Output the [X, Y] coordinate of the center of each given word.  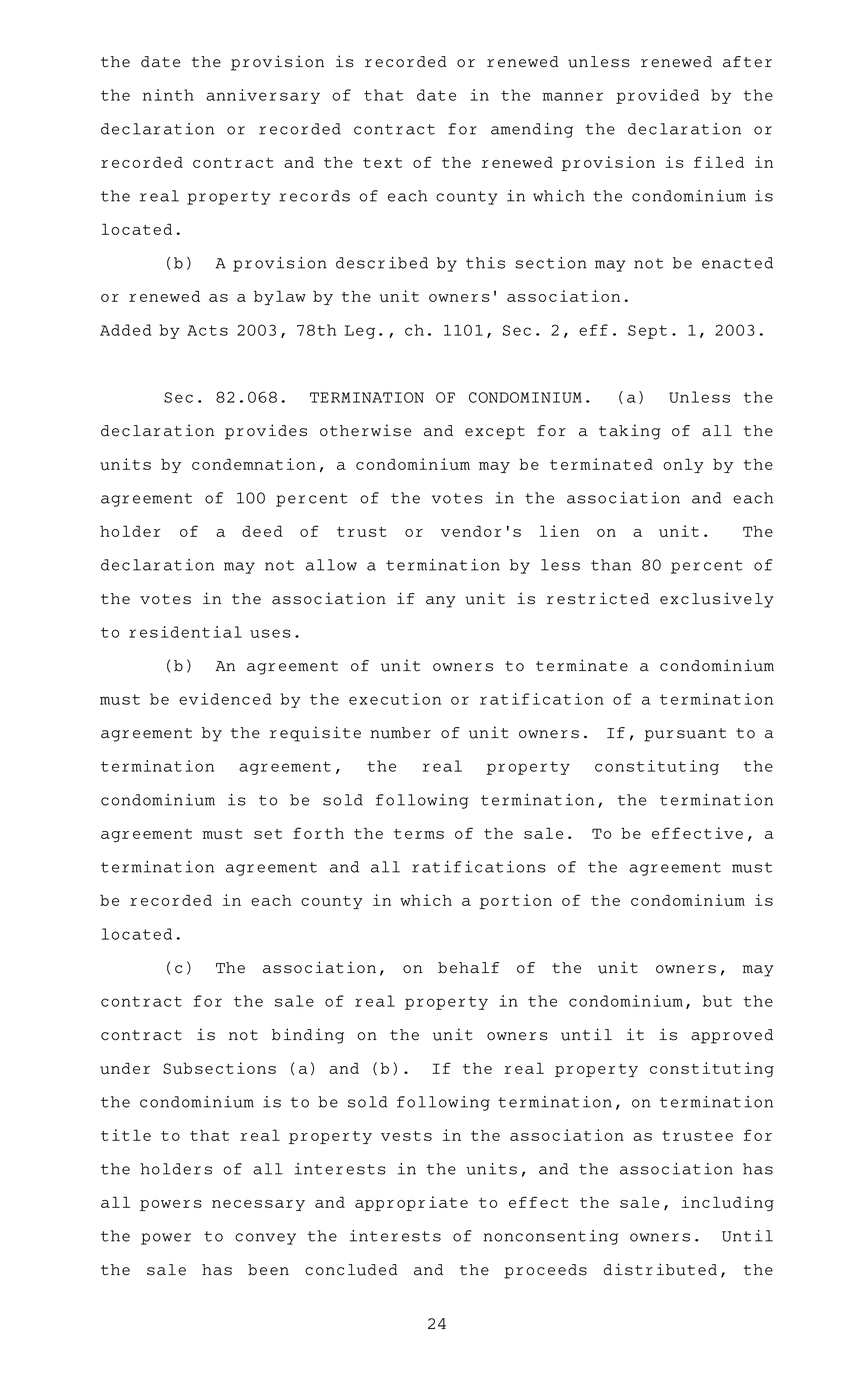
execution [395, 699]
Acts [207, 330]
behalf [468, 968]
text [382, 163]
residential [185, 632]
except [495, 433]
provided [657, 96]
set [268, 834]
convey [265, 1239]
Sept [647, 332]
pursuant [685, 735]
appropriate [411, 1203]
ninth [168, 95]
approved [732, 1036]
